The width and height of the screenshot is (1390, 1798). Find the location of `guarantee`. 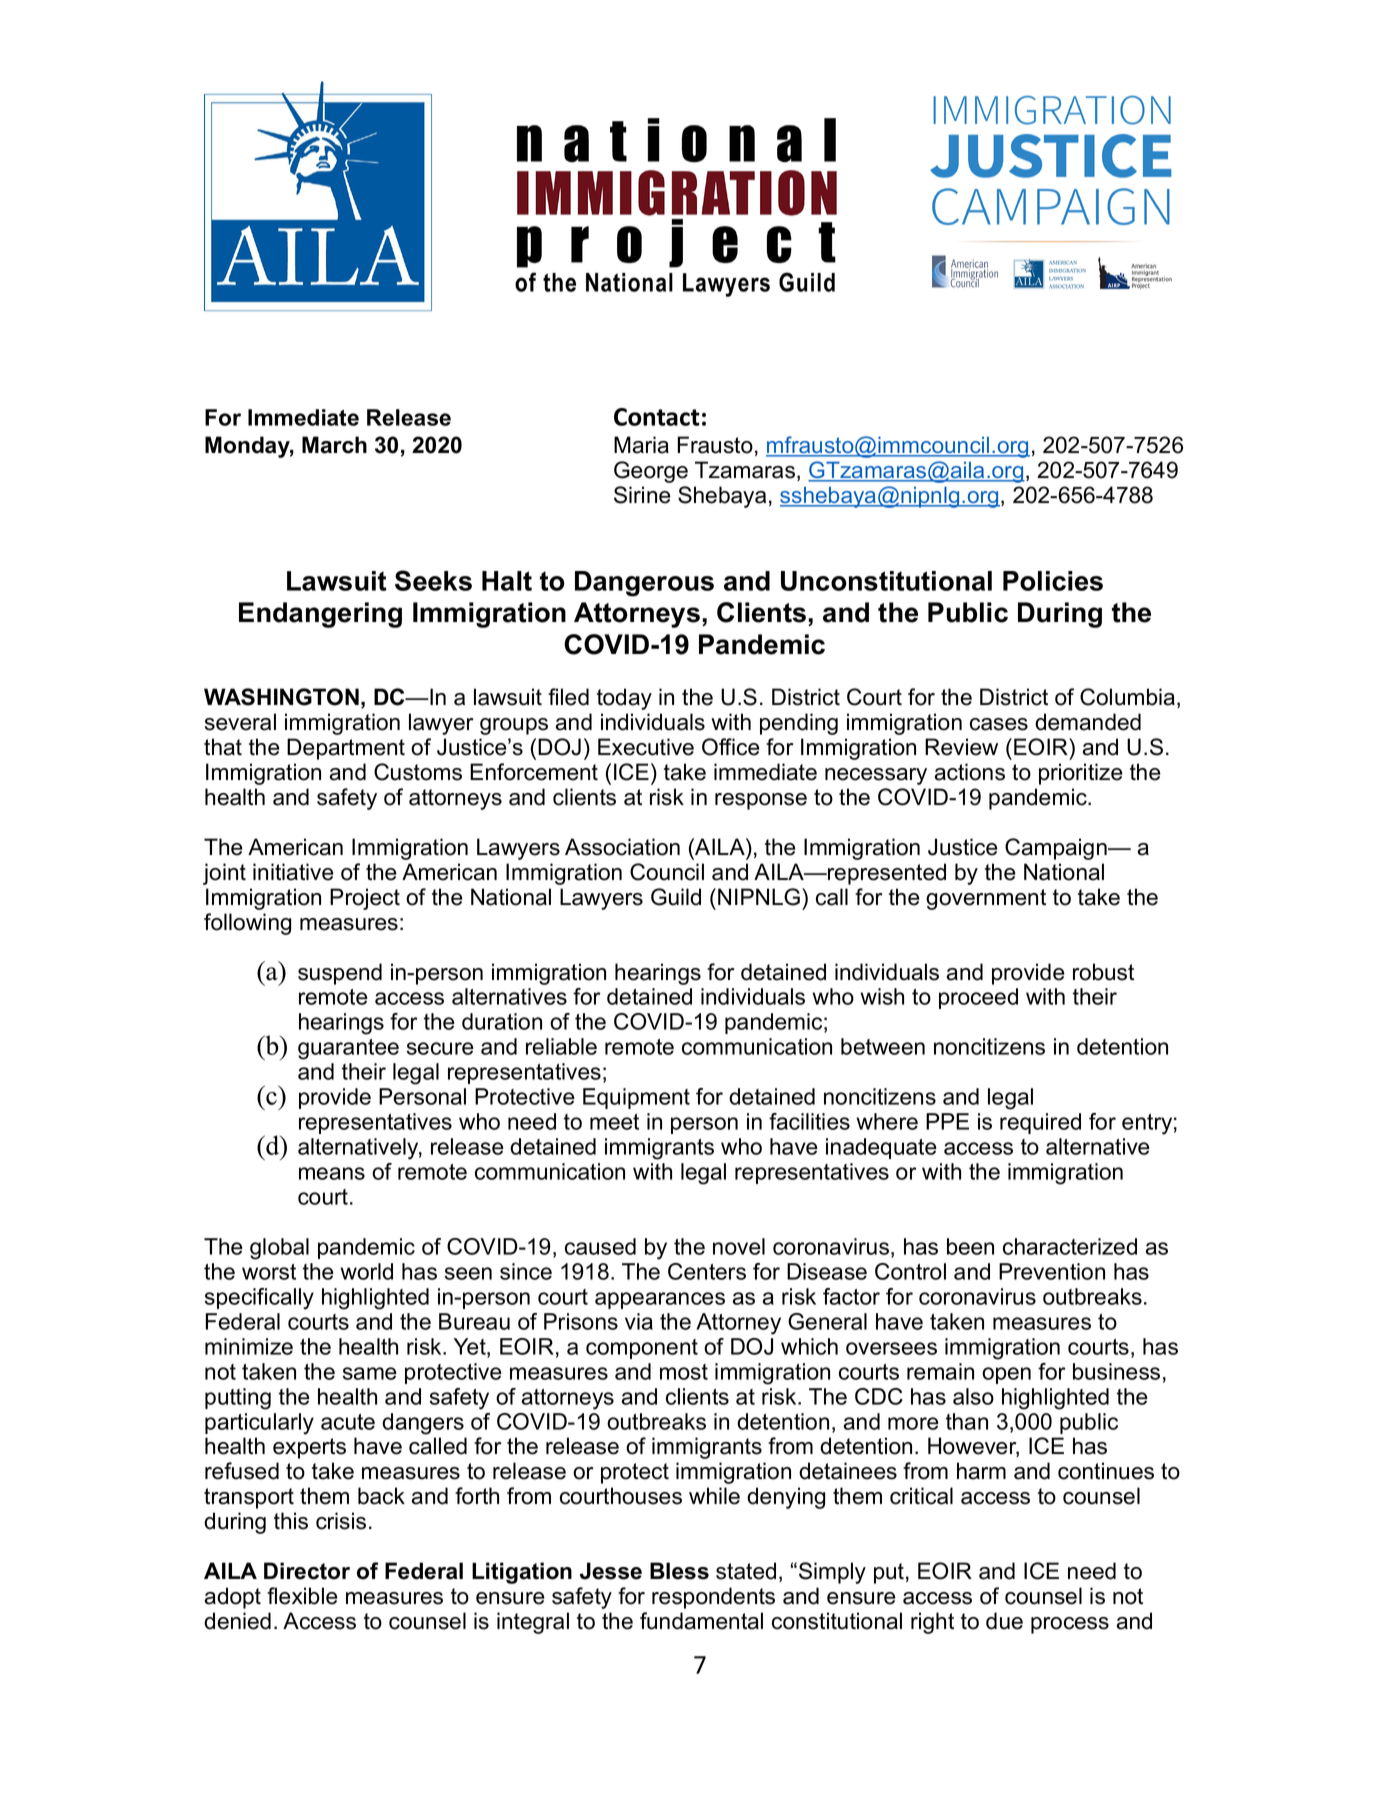

guarantee is located at coordinates (348, 1049).
